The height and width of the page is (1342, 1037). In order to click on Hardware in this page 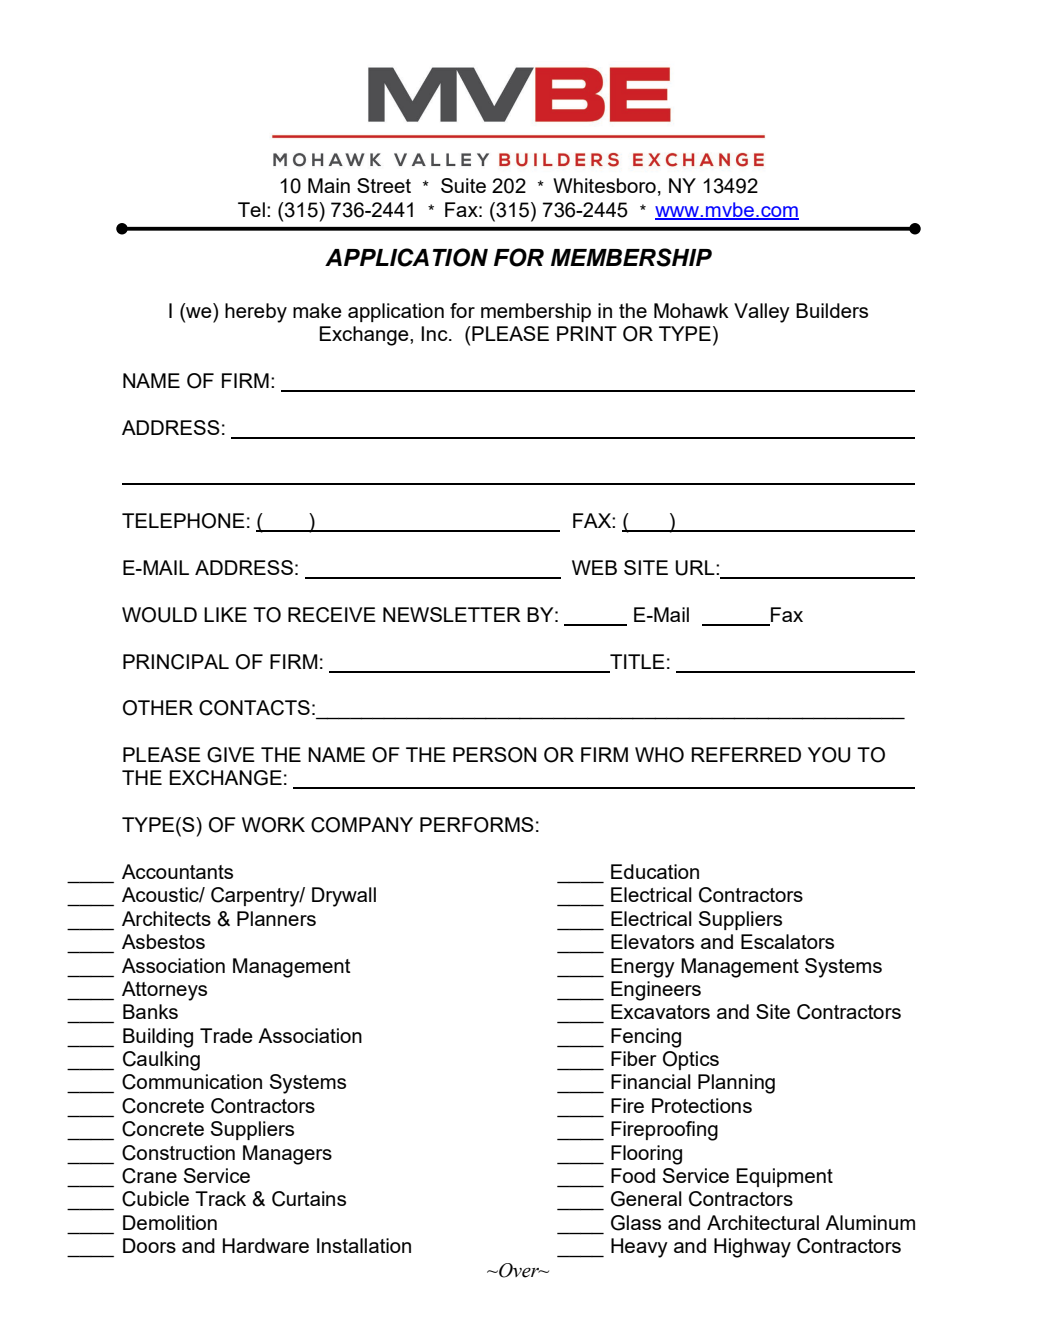, I will do `click(266, 1245)`.
